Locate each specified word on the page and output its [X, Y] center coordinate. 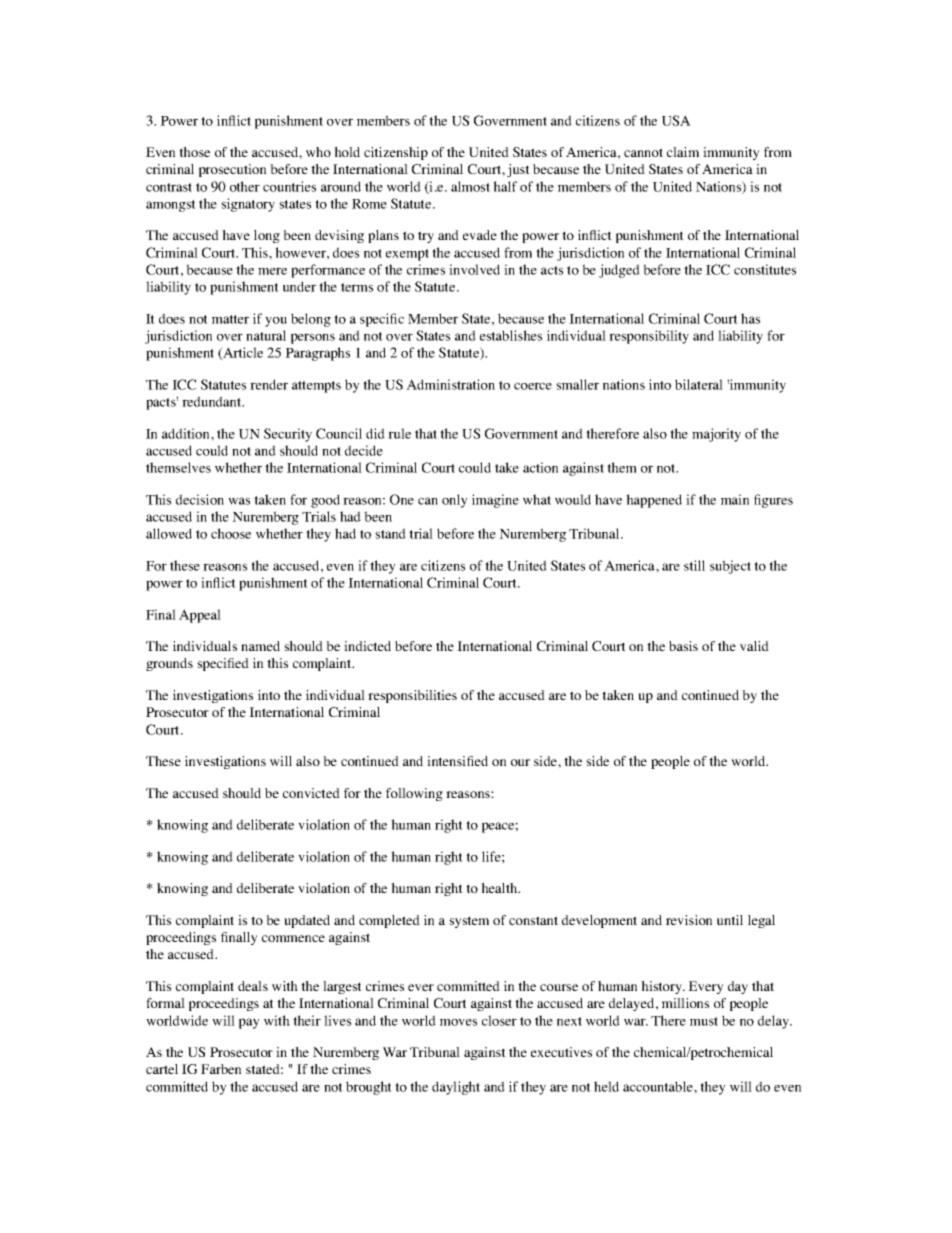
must [704, 1021]
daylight [456, 1088]
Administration [450, 384]
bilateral [699, 384]
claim [683, 152]
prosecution [232, 170]
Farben [221, 1069]
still [694, 565]
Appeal [200, 616]
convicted [311, 793]
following [414, 794]
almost [470, 186]
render [269, 384]
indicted [367, 646]
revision [689, 920]
